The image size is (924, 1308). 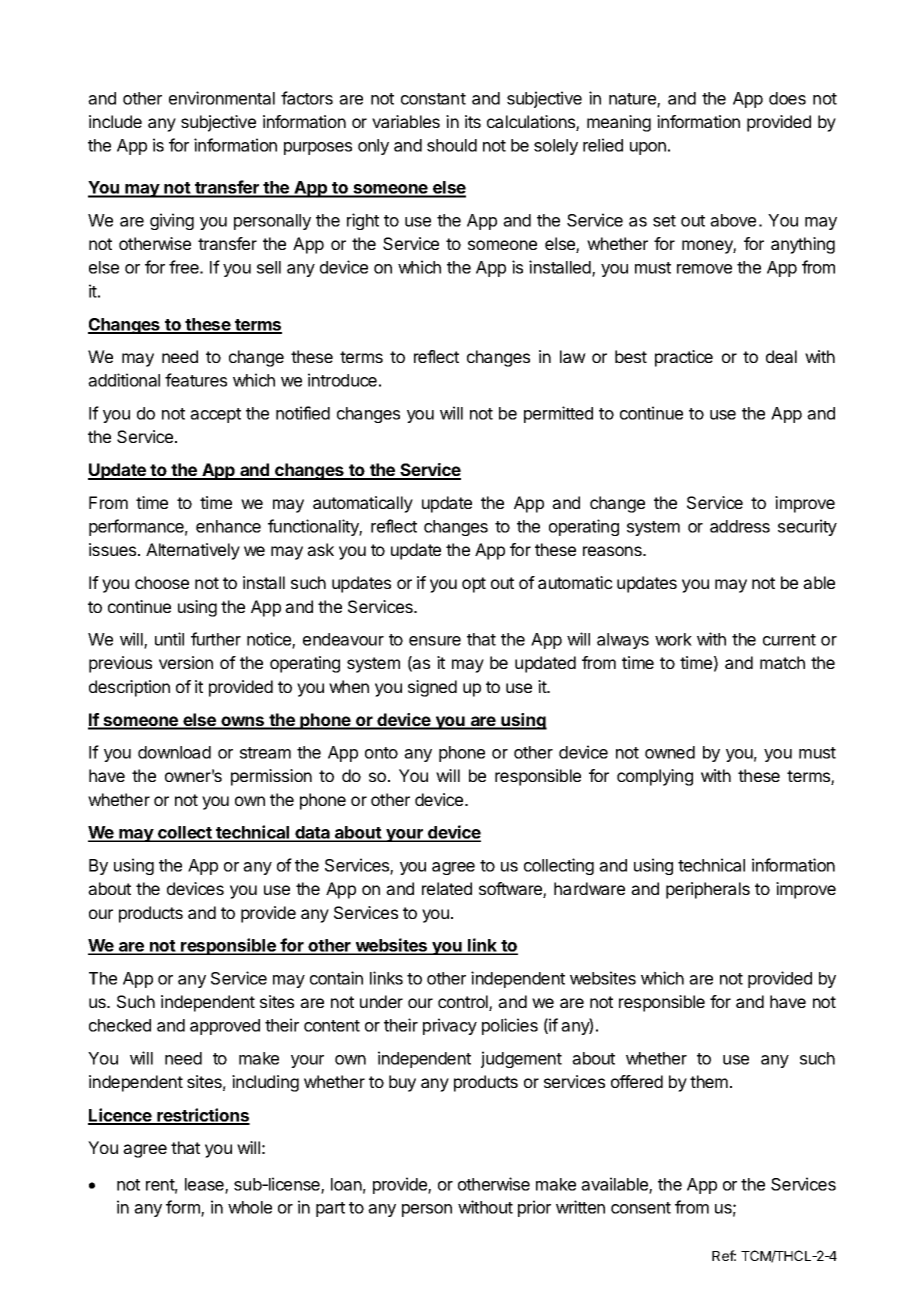 I want to click on does, so click(x=787, y=98).
